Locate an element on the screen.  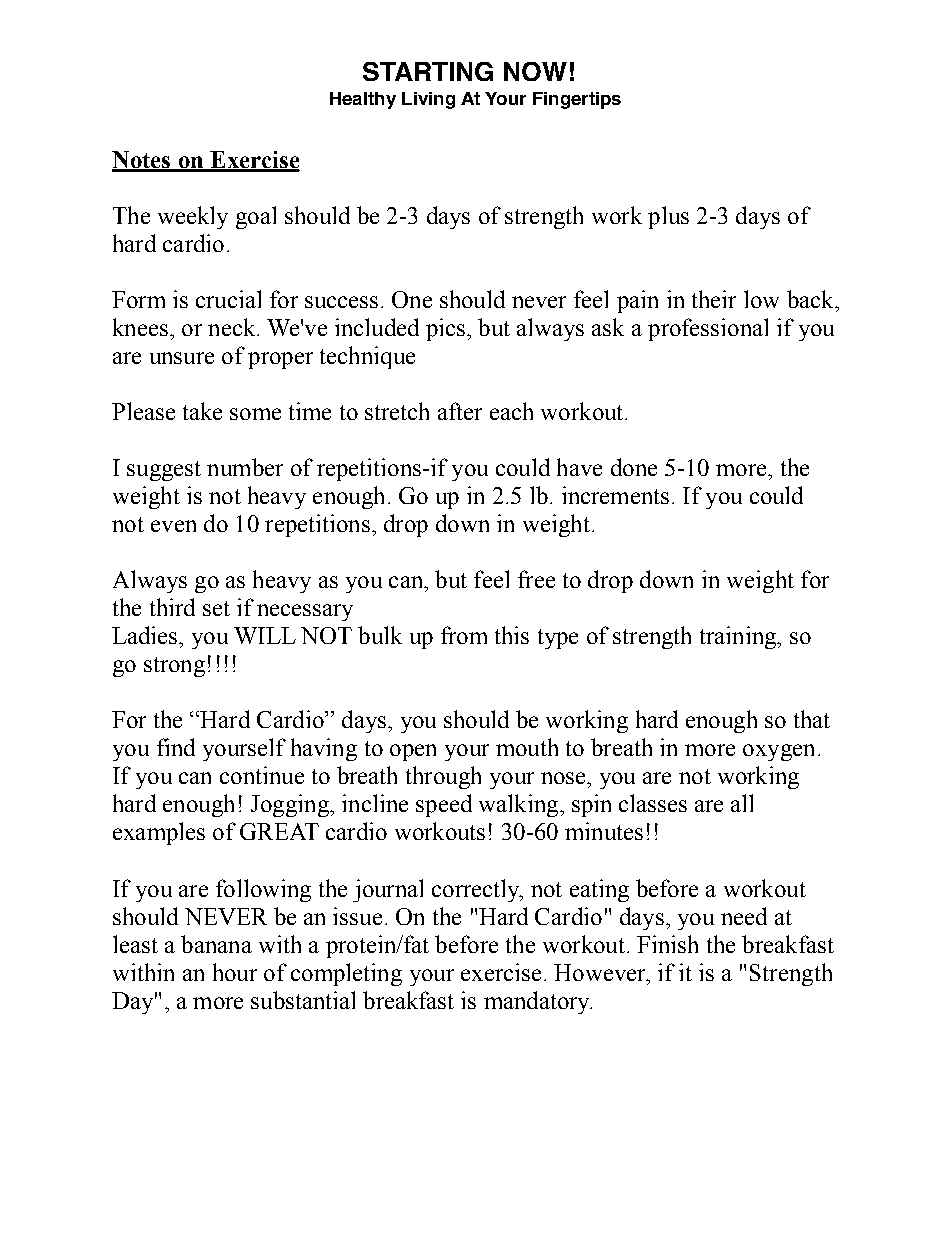
Living is located at coordinates (428, 100).
